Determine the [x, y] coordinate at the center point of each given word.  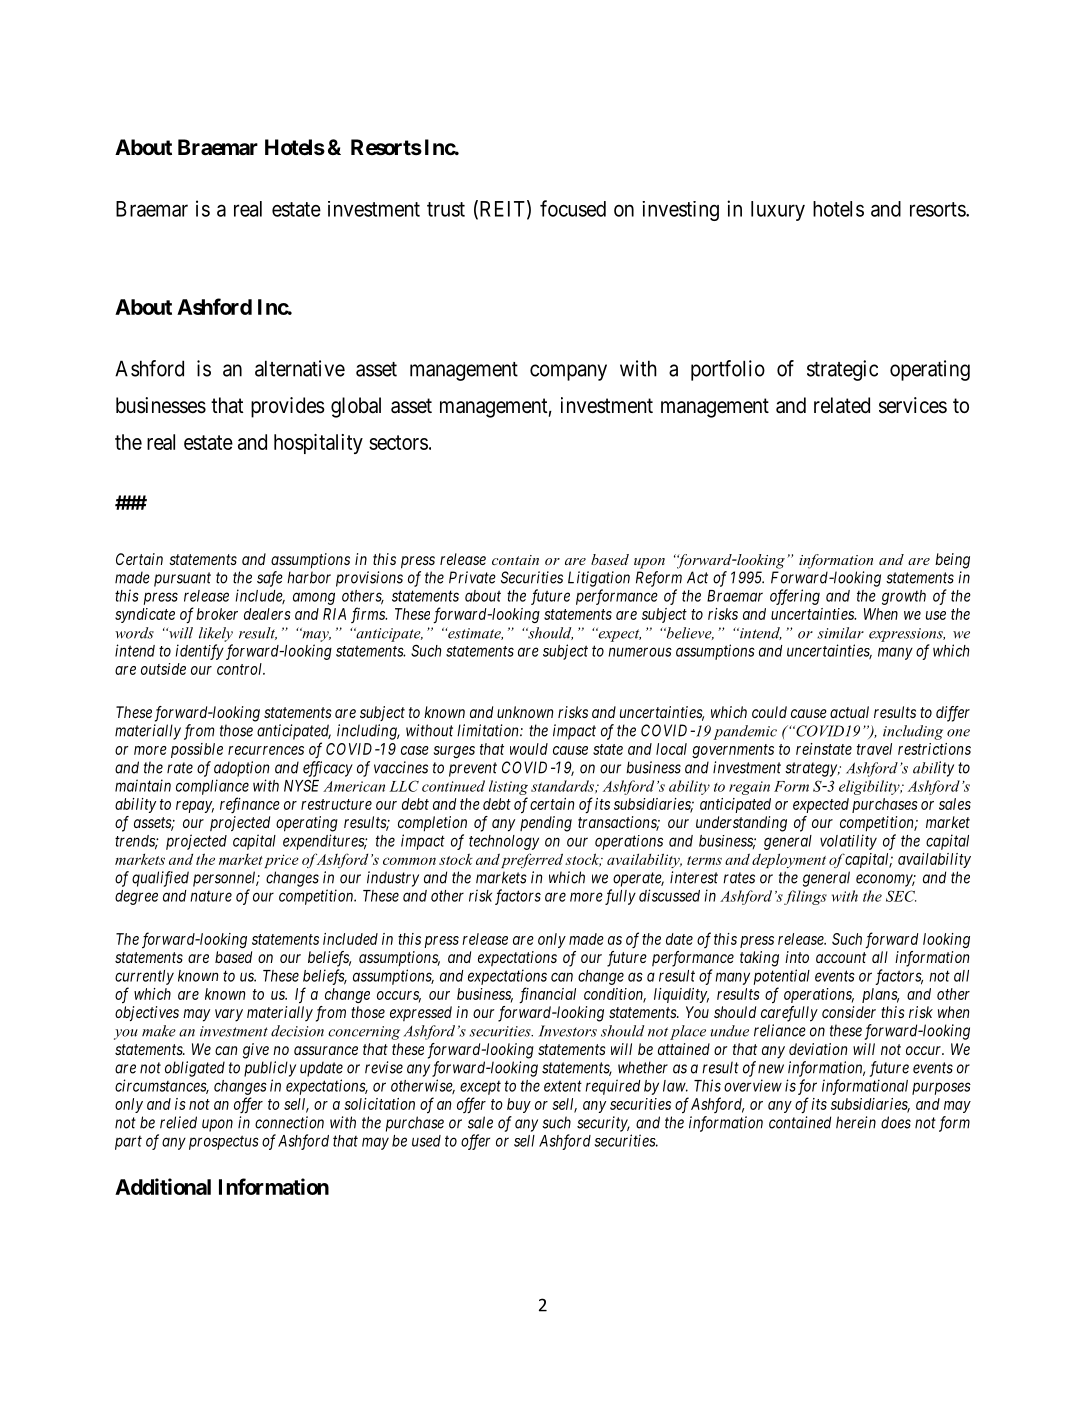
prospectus [224, 1142]
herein [856, 1122]
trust [446, 209]
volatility [848, 842]
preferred [532, 860]
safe [270, 579]
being [952, 561]
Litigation [599, 579]
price [281, 861]
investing [680, 211]
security [603, 1124]
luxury [778, 211]
